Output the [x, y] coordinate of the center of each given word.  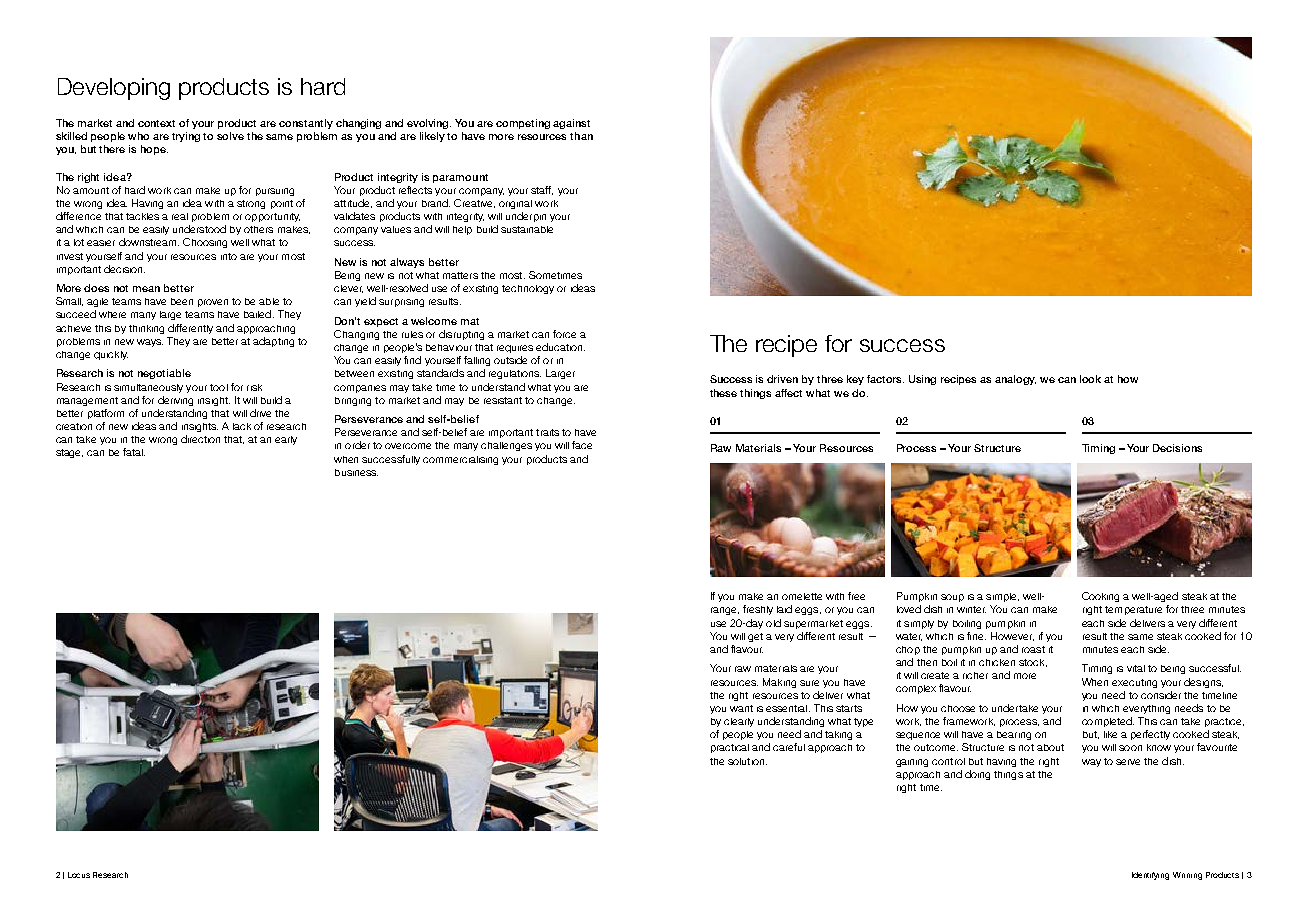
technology [528, 289]
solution [746, 761]
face [582, 445]
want [741, 708]
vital [1136, 668]
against [571, 124]
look [1090, 379]
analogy [1015, 380]
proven [213, 303]
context [156, 123]
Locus [79, 875]
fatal [134, 452]
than [581, 136]
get [755, 637]
